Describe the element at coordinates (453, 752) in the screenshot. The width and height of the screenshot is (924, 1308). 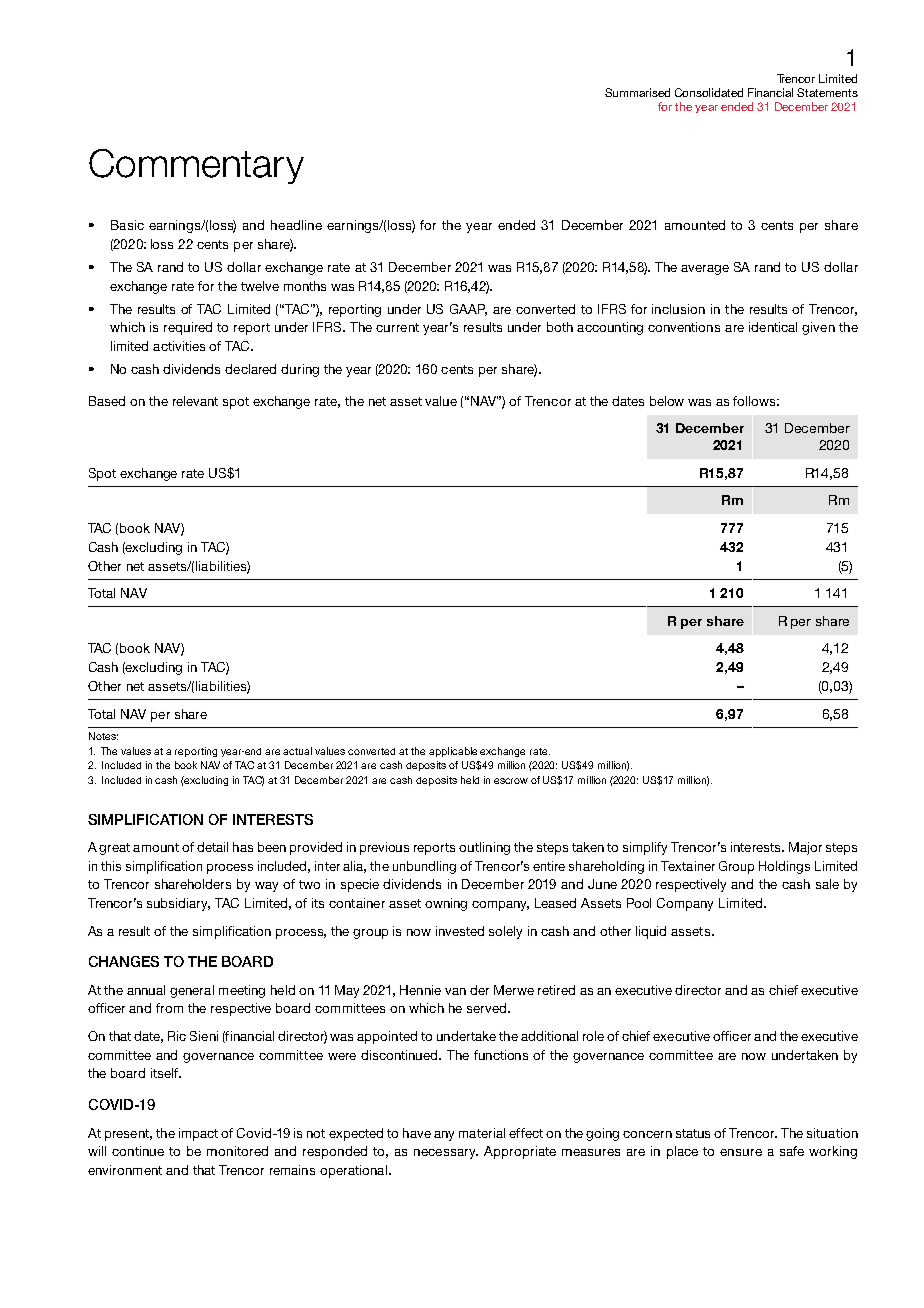
I see `applicable` at that location.
